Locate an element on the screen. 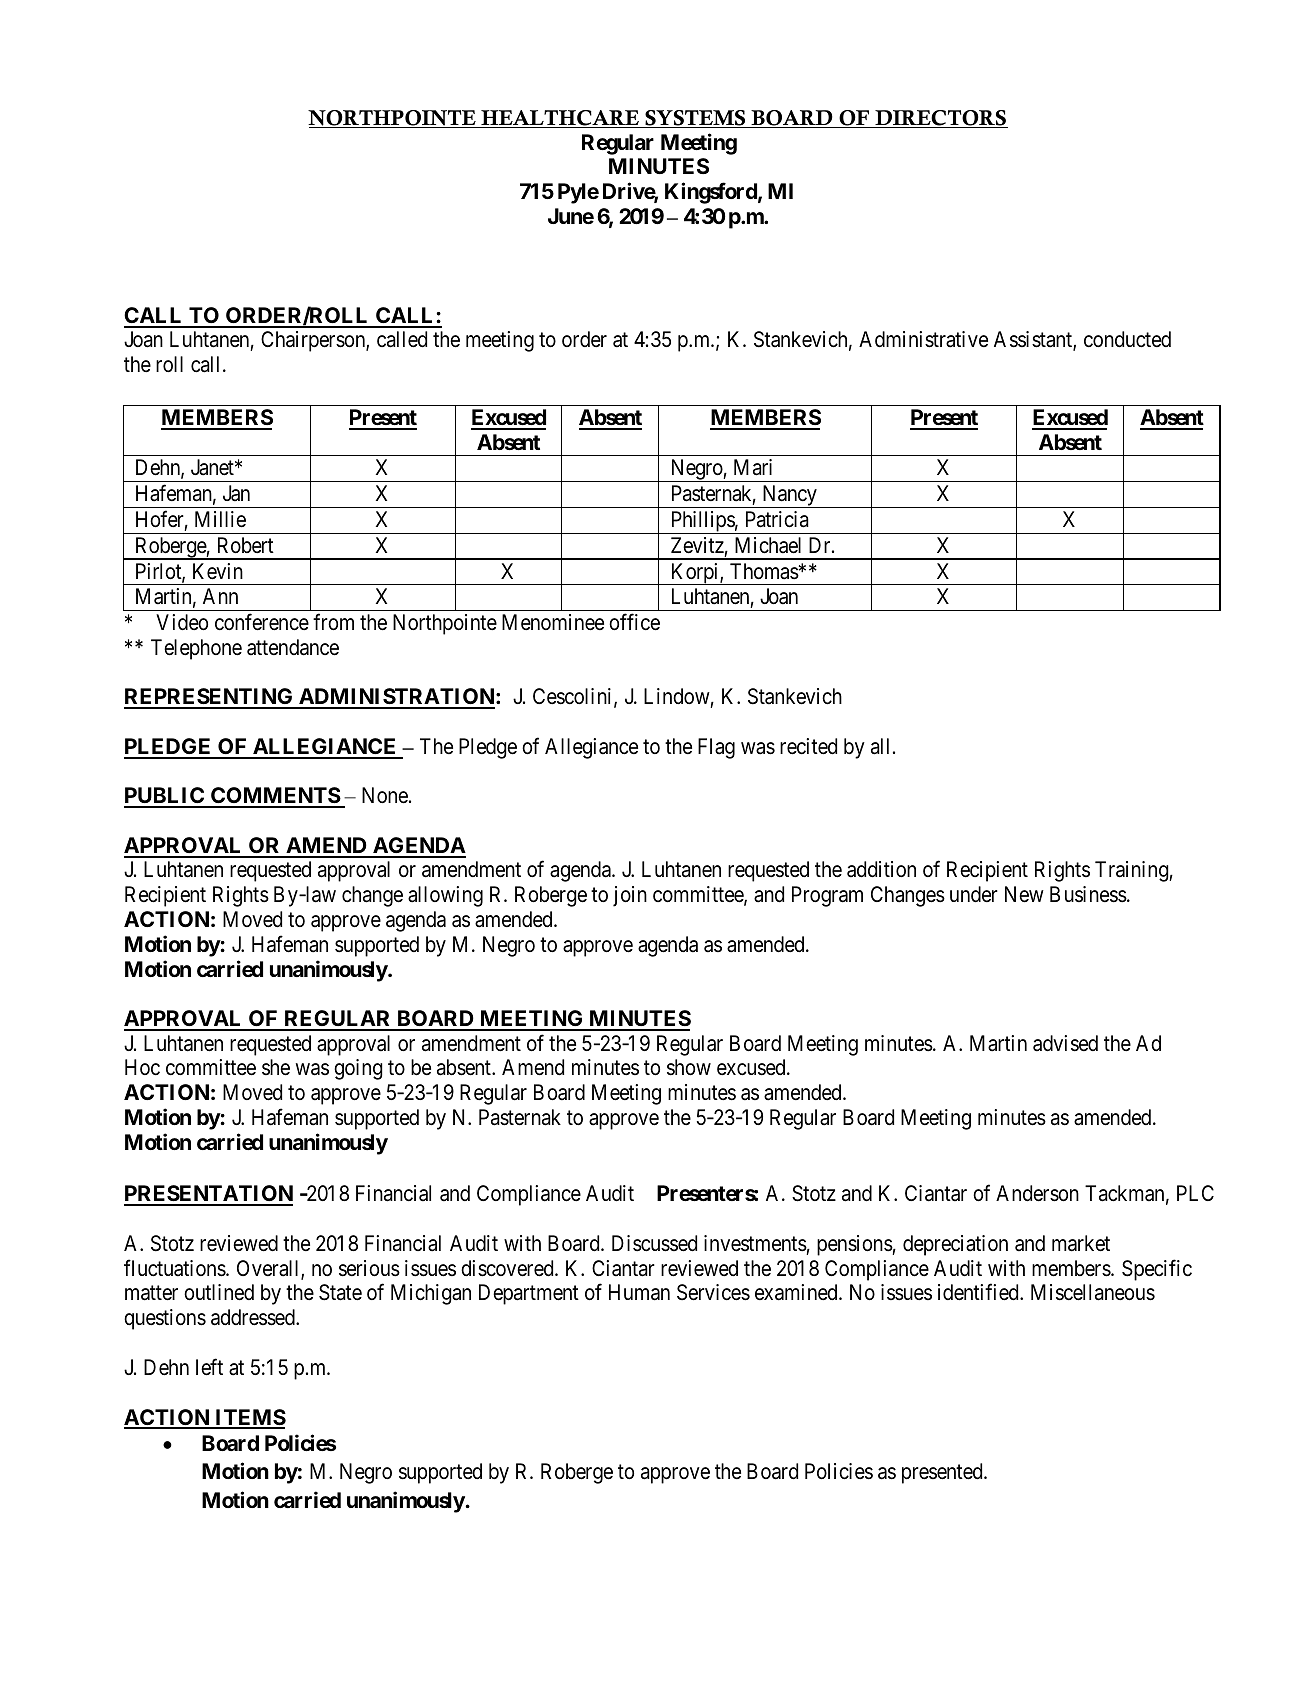  Business is located at coordinates (1088, 894).
